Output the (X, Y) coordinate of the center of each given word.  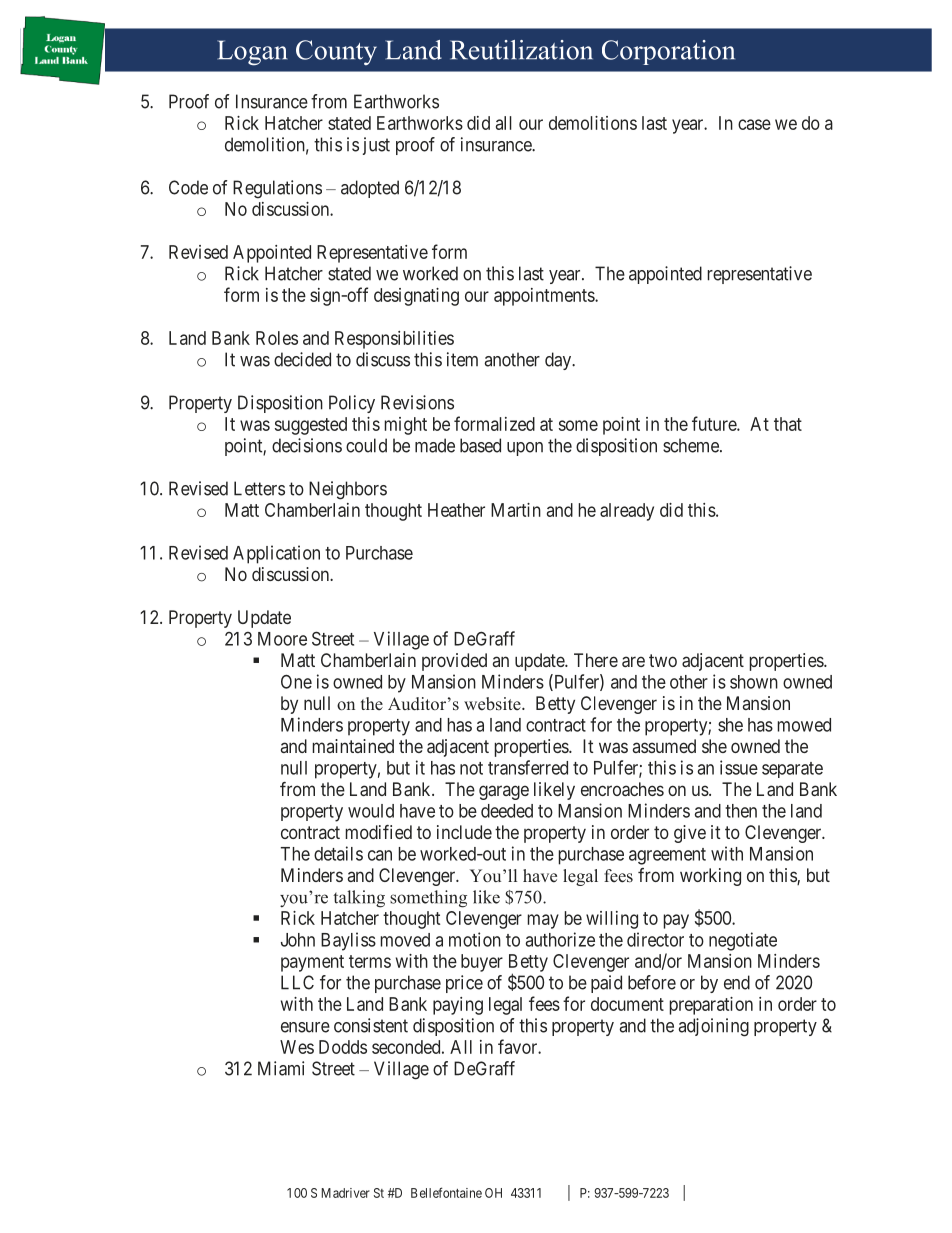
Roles (277, 338)
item (462, 359)
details (338, 853)
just (376, 146)
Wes (297, 1047)
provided (454, 662)
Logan (252, 53)
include (464, 832)
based (480, 445)
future (715, 423)
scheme (692, 445)
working (710, 877)
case (754, 124)
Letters (259, 488)
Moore (282, 639)
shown (754, 682)
